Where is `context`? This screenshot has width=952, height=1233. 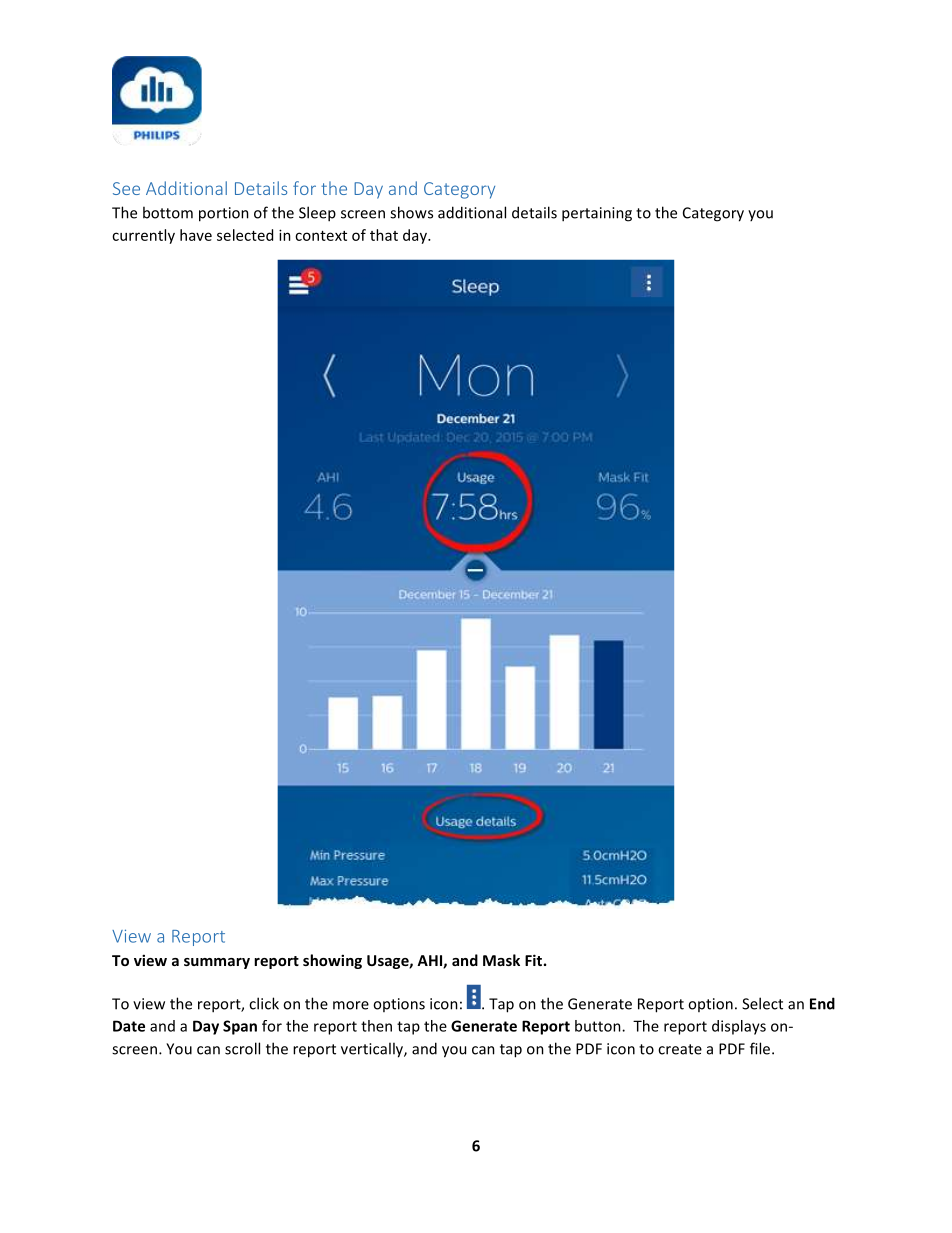
context is located at coordinates (321, 236).
